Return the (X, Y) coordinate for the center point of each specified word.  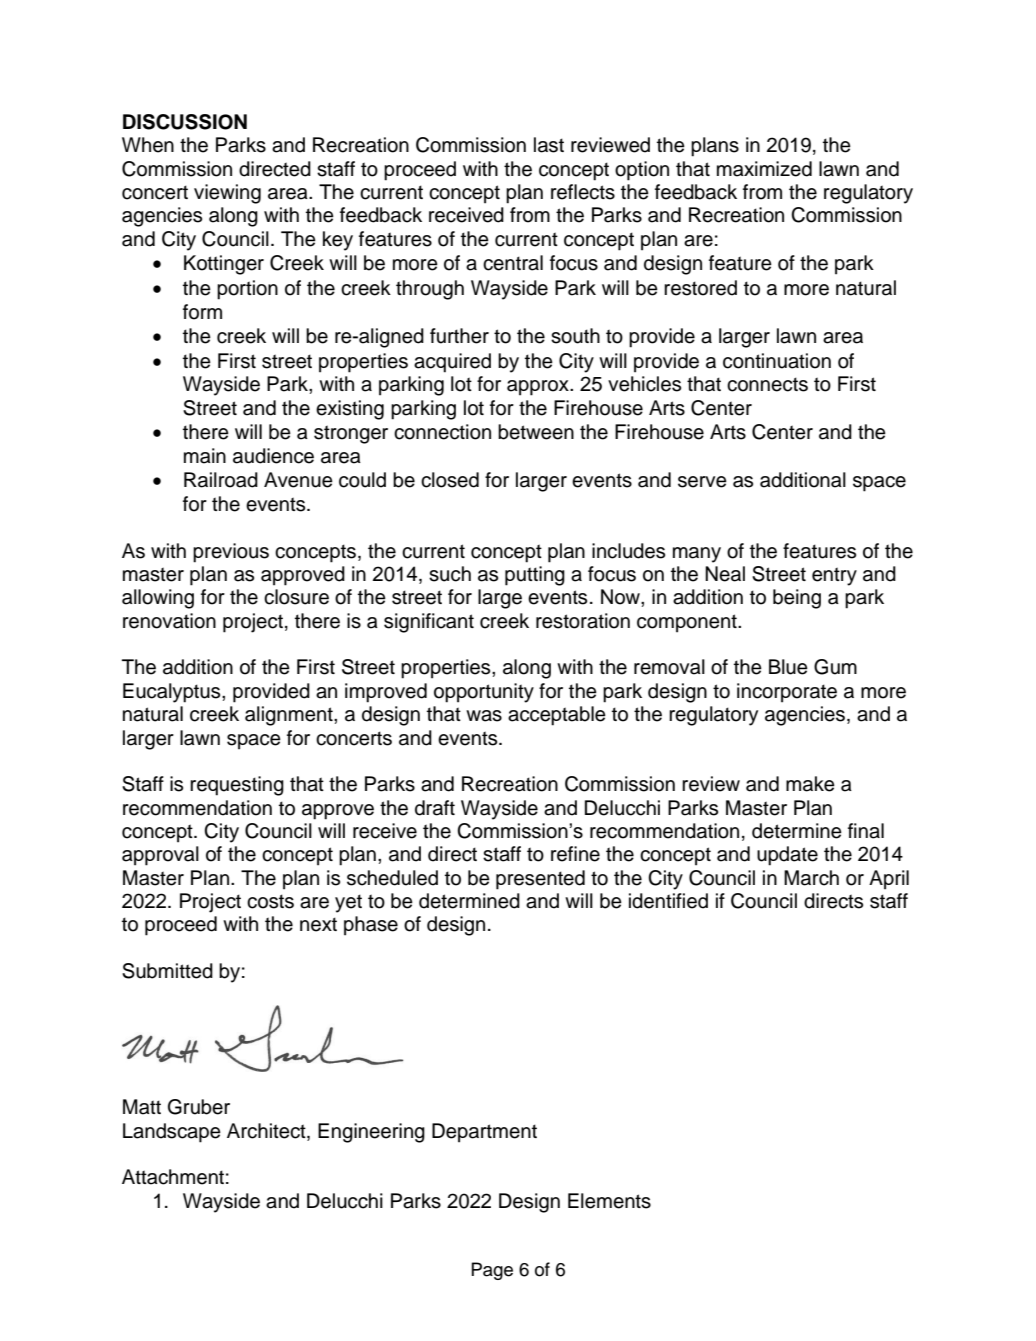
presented (540, 880)
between (536, 432)
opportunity (484, 693)
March (811, 878)
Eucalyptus (173, 693)
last (549, 145)
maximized (764, 169)
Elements (609, 1201)
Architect (267, 1131)
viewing (227, 194)
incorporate (787, 693)
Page (492, 1271)
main (205, 456)
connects (767, 384)
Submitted (167, 971)
